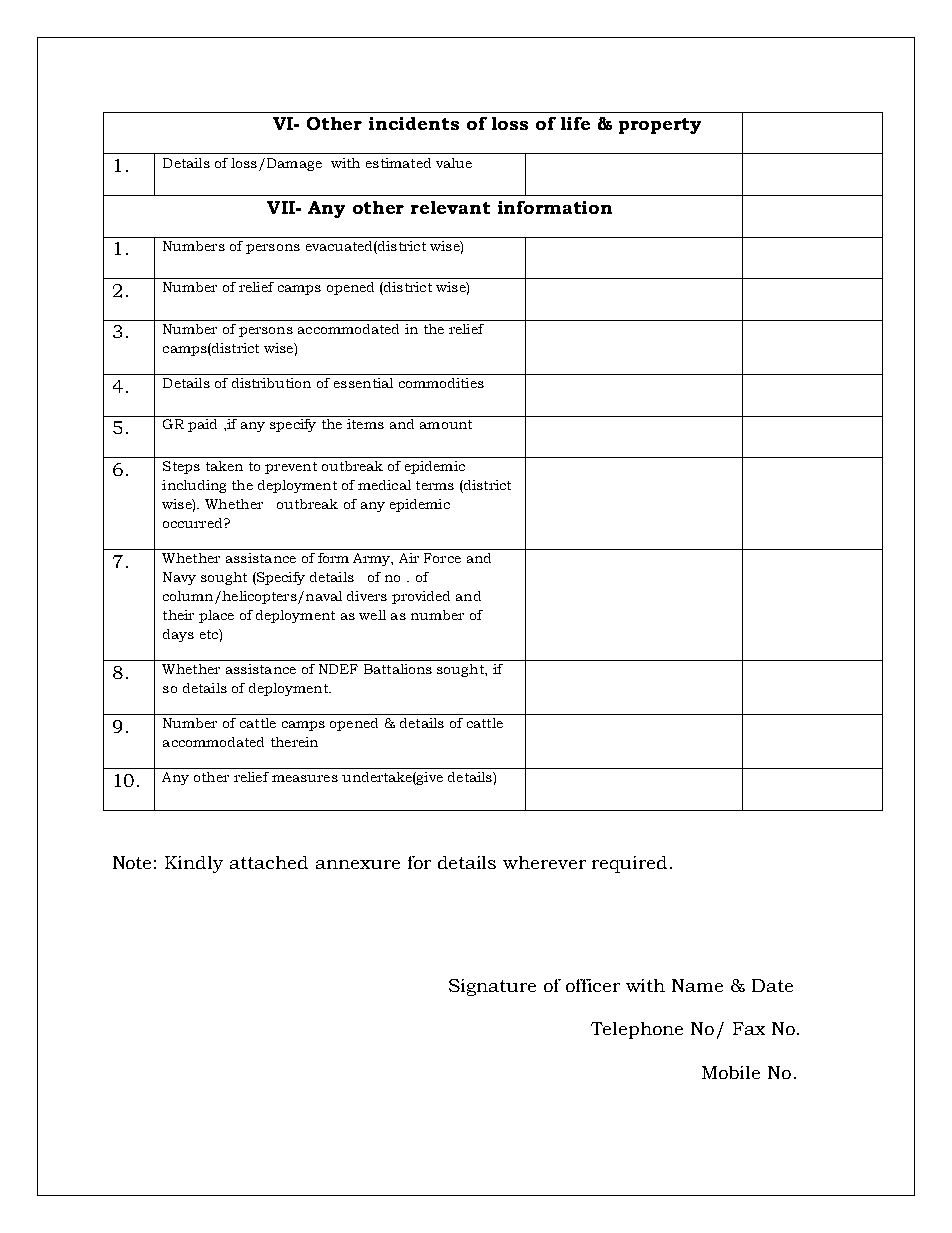  Describe the element at coordinates (454, 163) in the page. I see `value` at that location.
